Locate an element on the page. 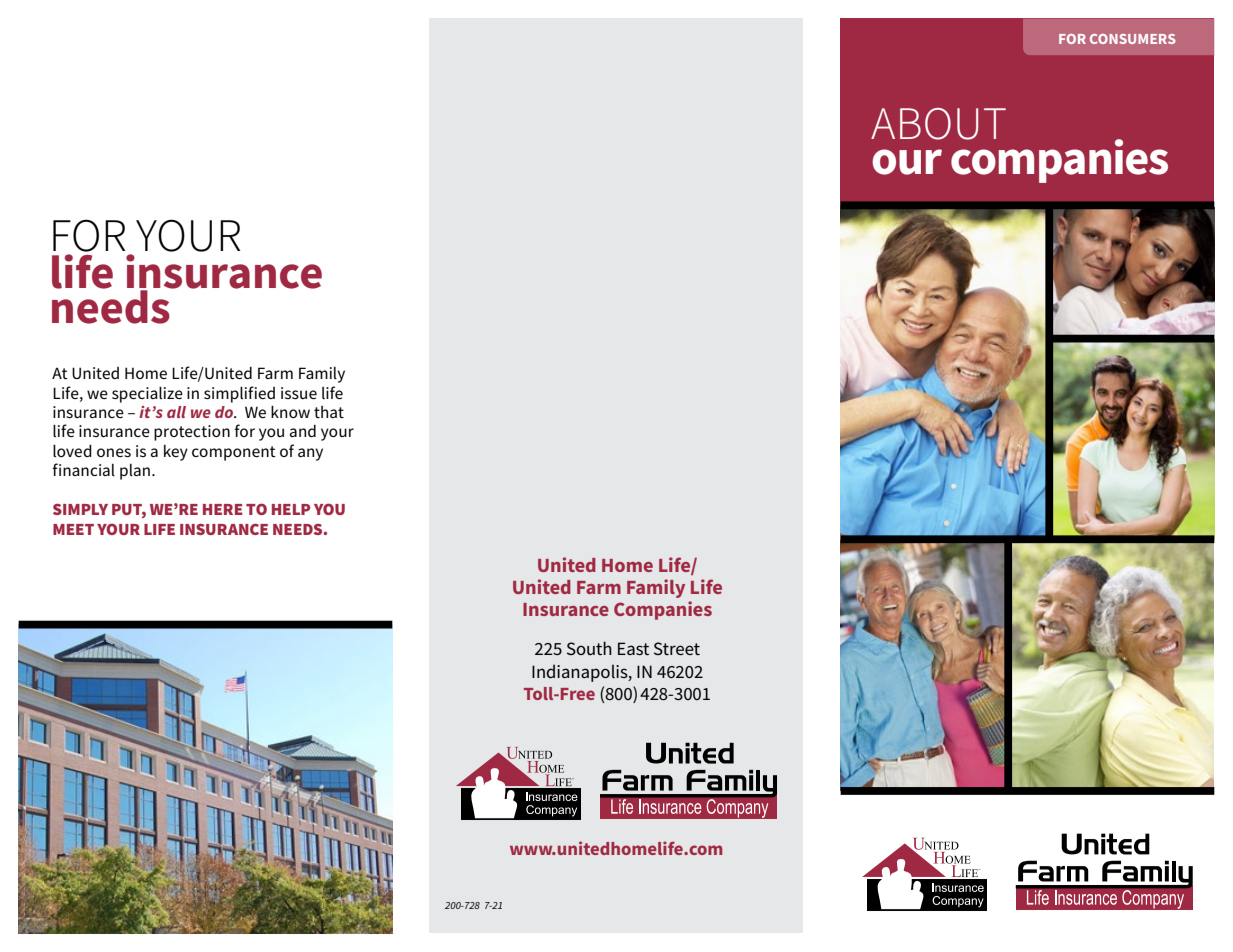 The width and height of the document is (1233, 952). Street is located at coordinates (677, 648).
